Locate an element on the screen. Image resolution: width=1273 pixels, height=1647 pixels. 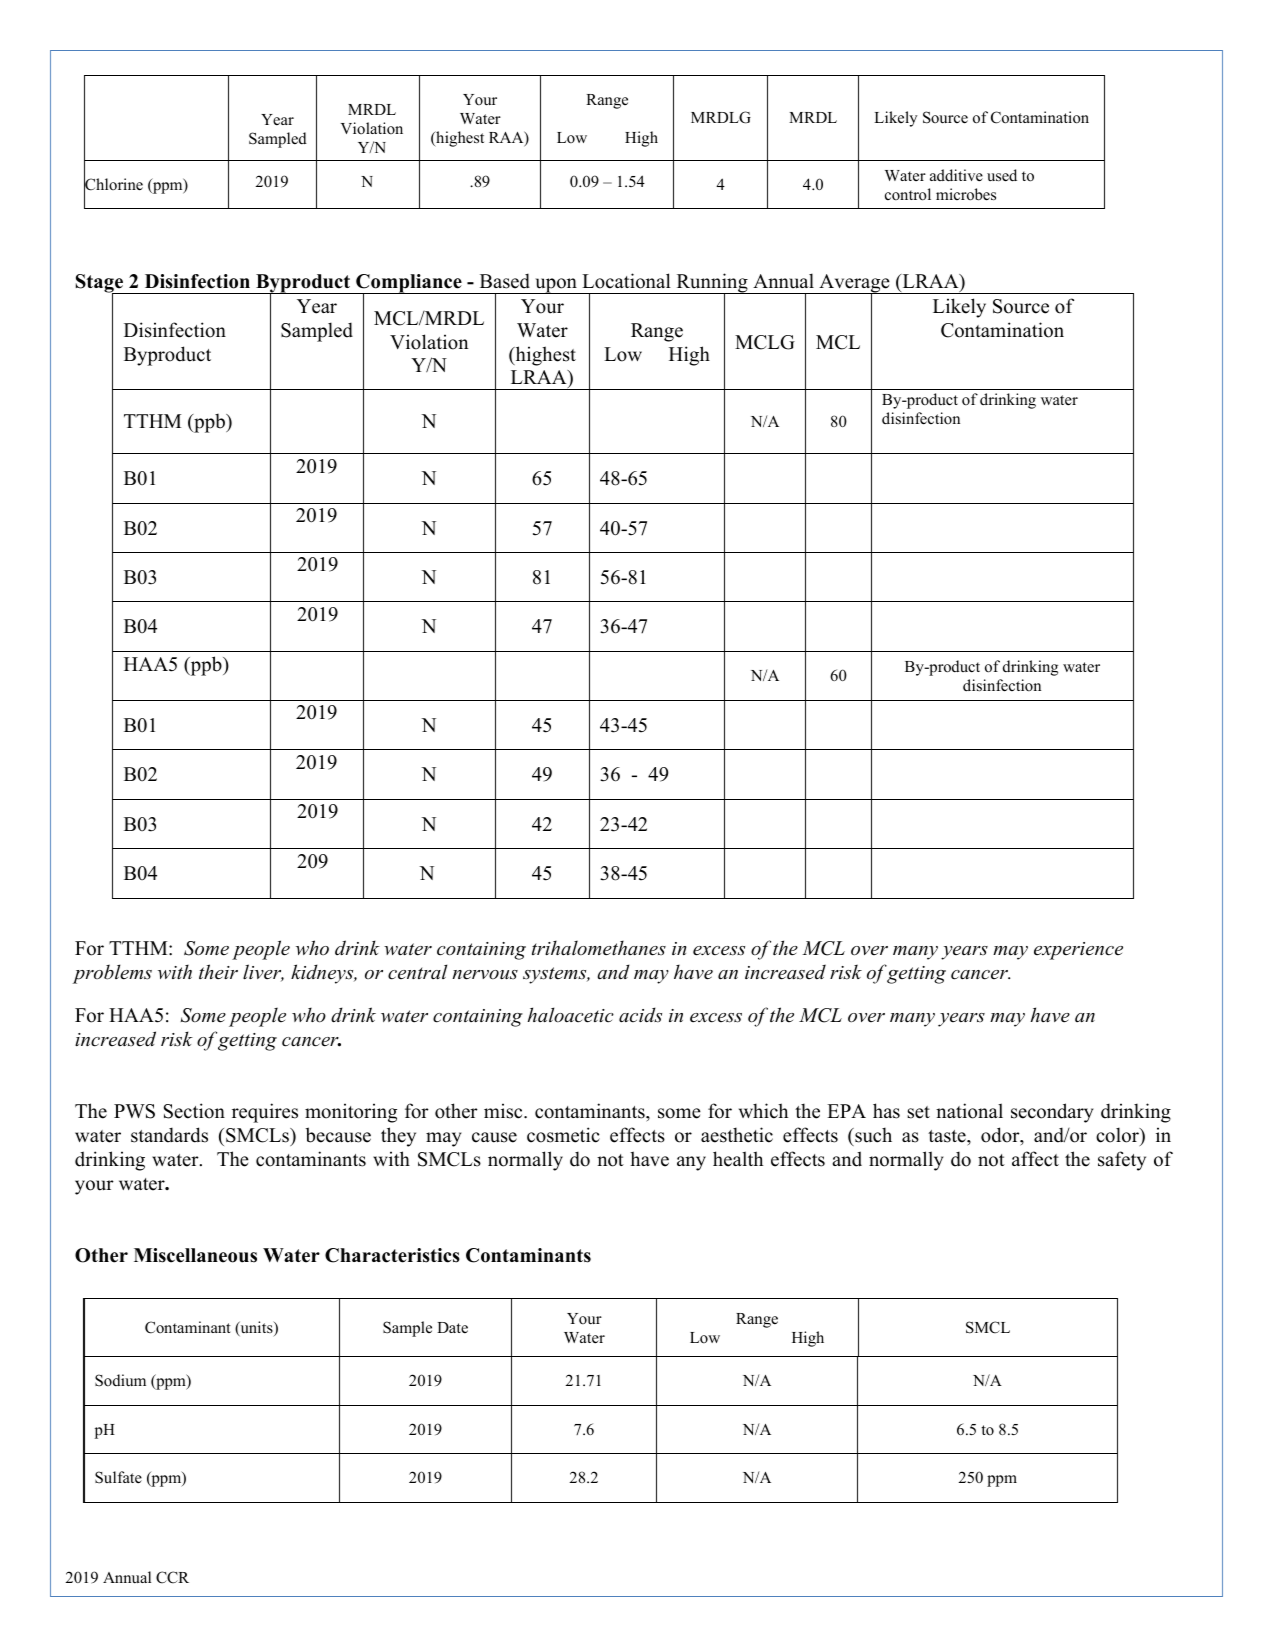
Section is located at coordinates (194, 1111).
